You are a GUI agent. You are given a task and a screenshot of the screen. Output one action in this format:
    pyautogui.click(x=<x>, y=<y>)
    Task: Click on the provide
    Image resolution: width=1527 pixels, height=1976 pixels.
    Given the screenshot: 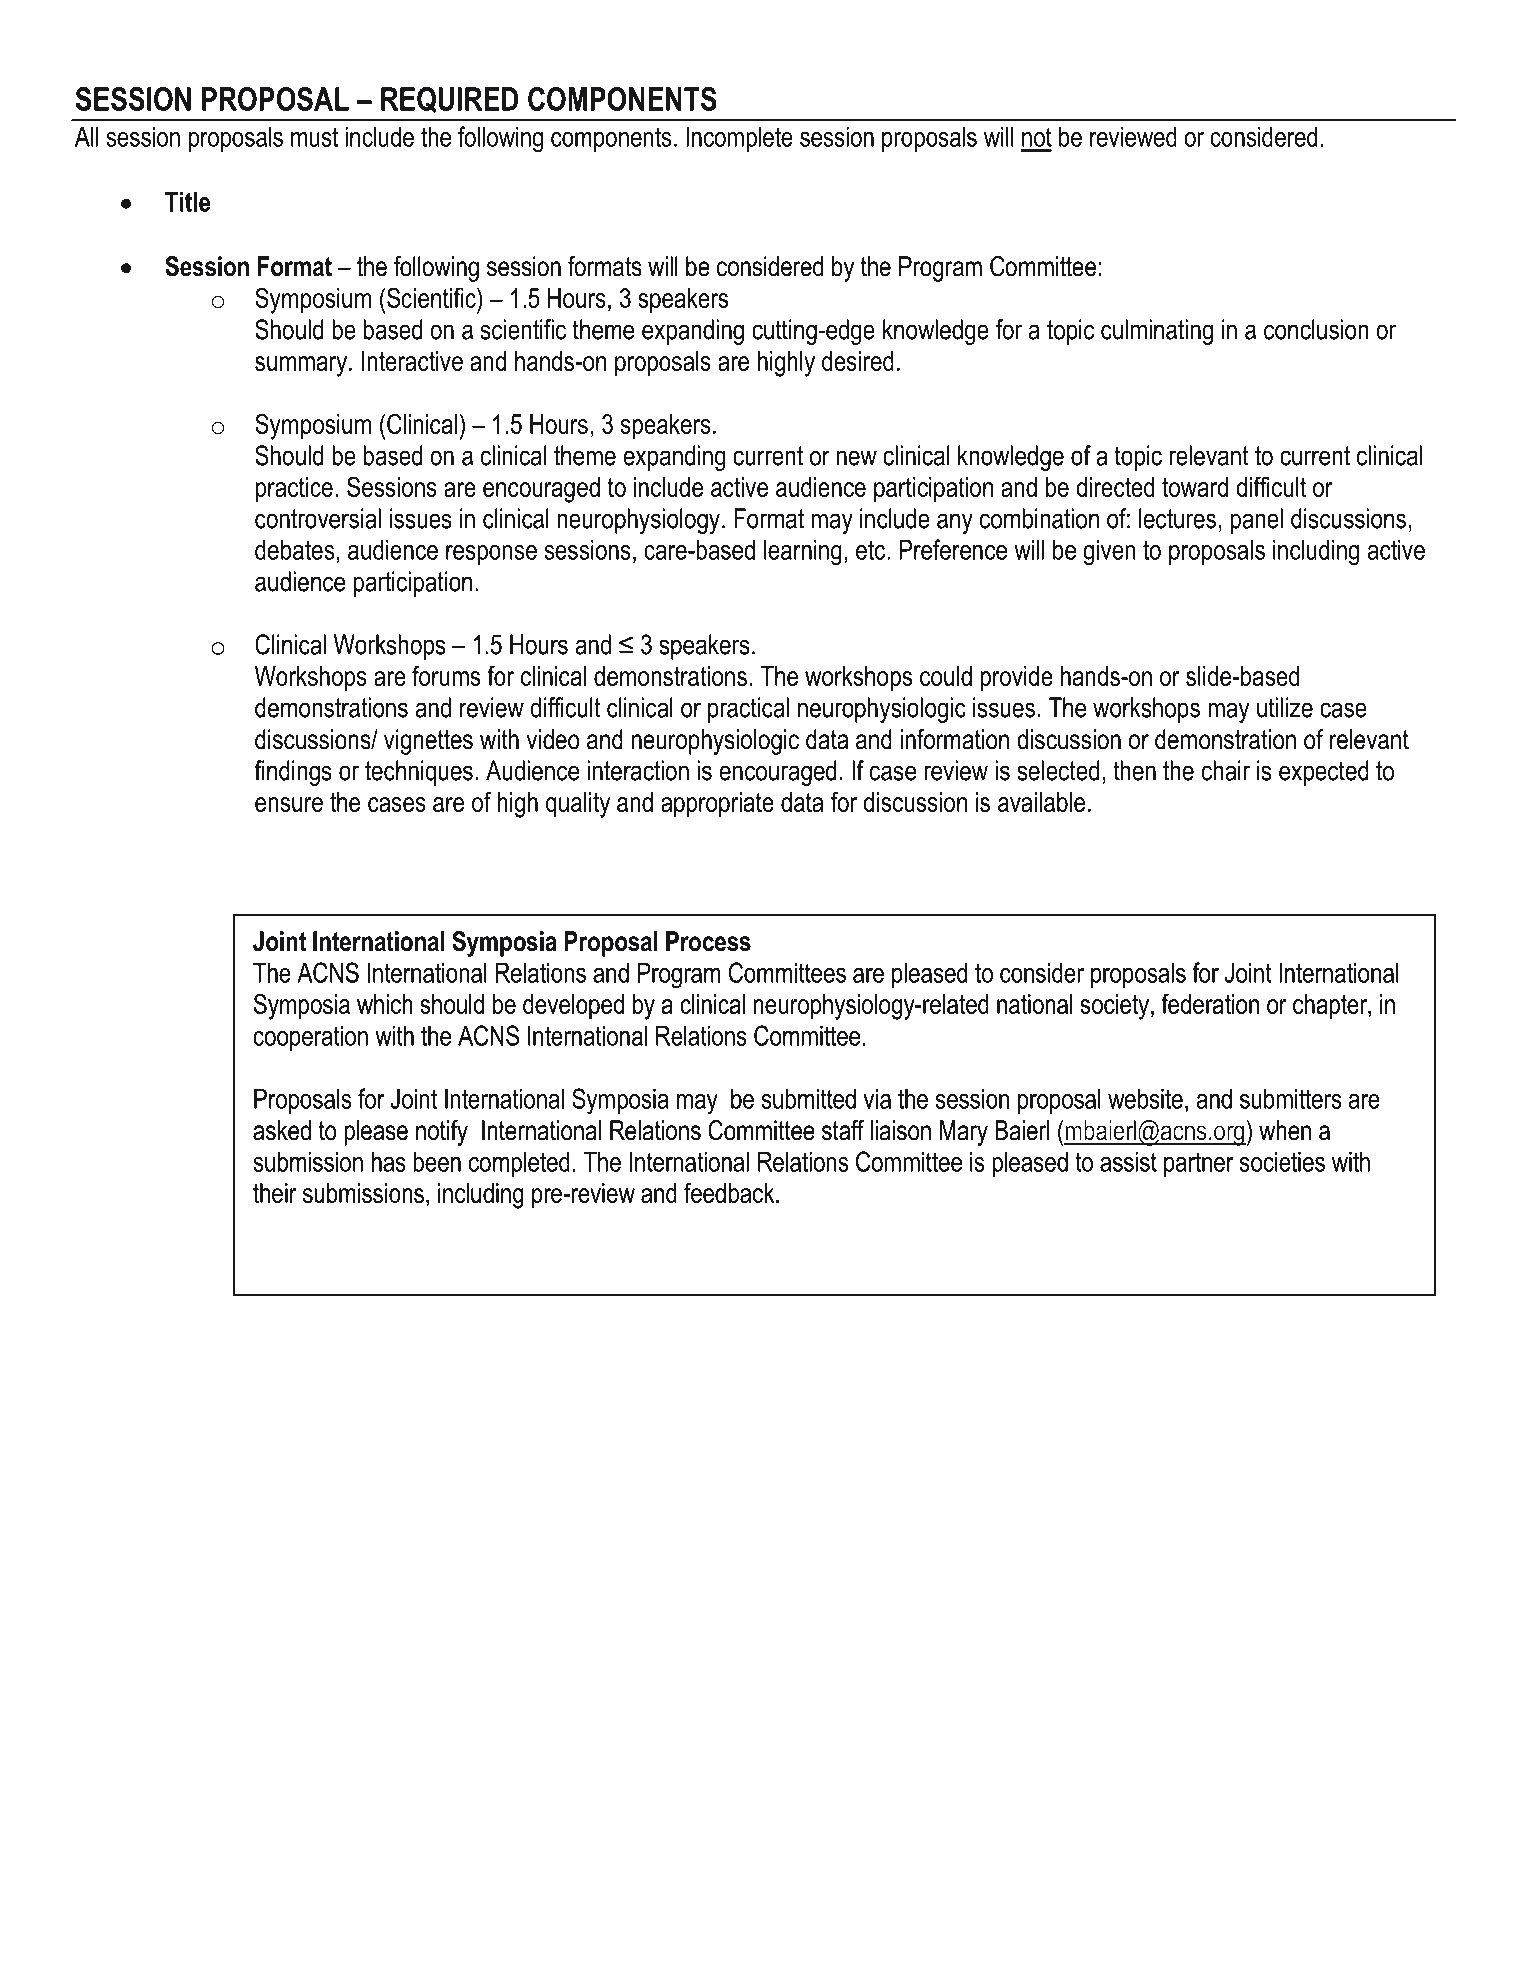 What is the action you would take?
    pyautogui.click(x=1016, y=679)
